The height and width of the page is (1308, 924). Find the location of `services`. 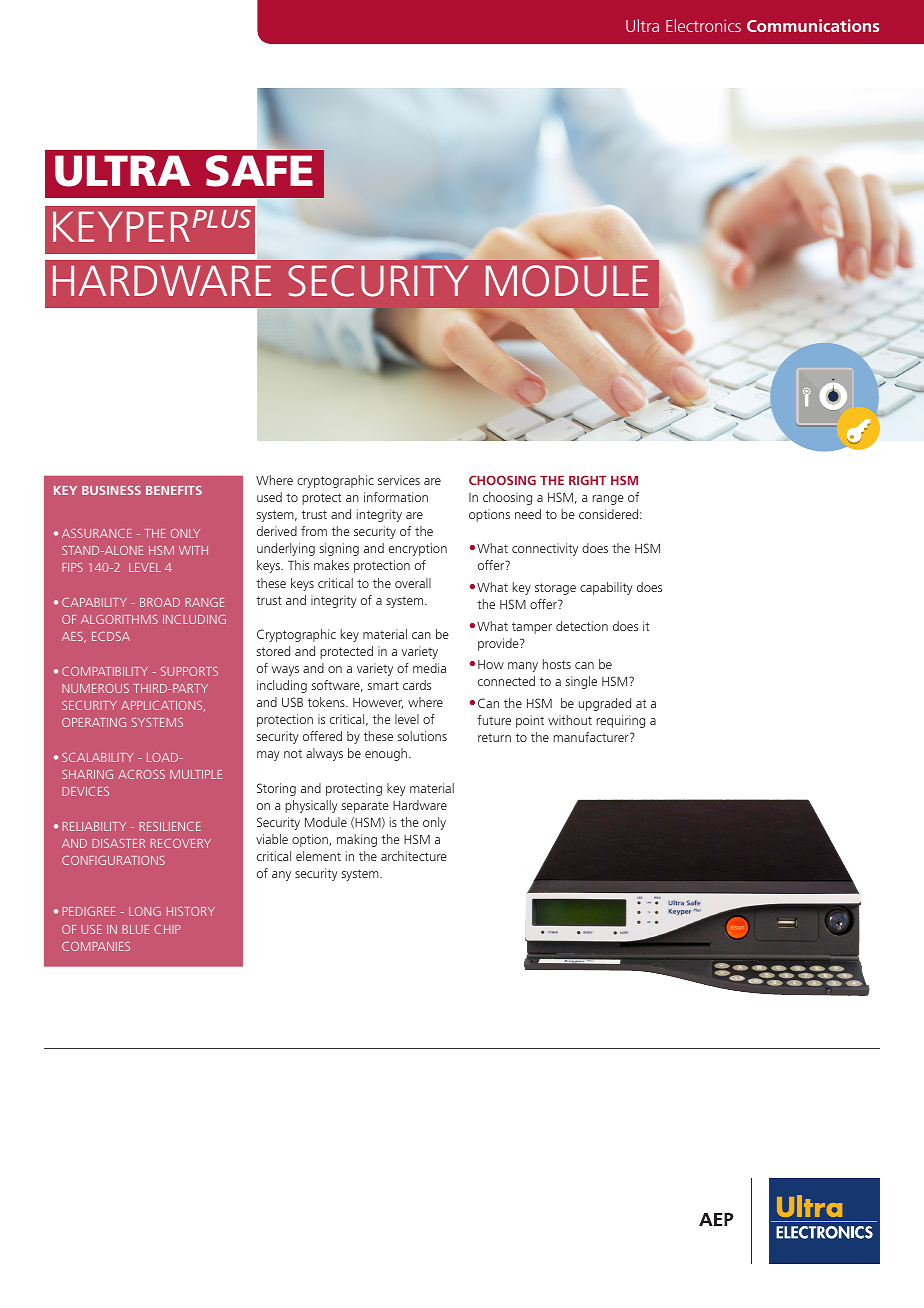

services is located at coordinates (399, 480).
